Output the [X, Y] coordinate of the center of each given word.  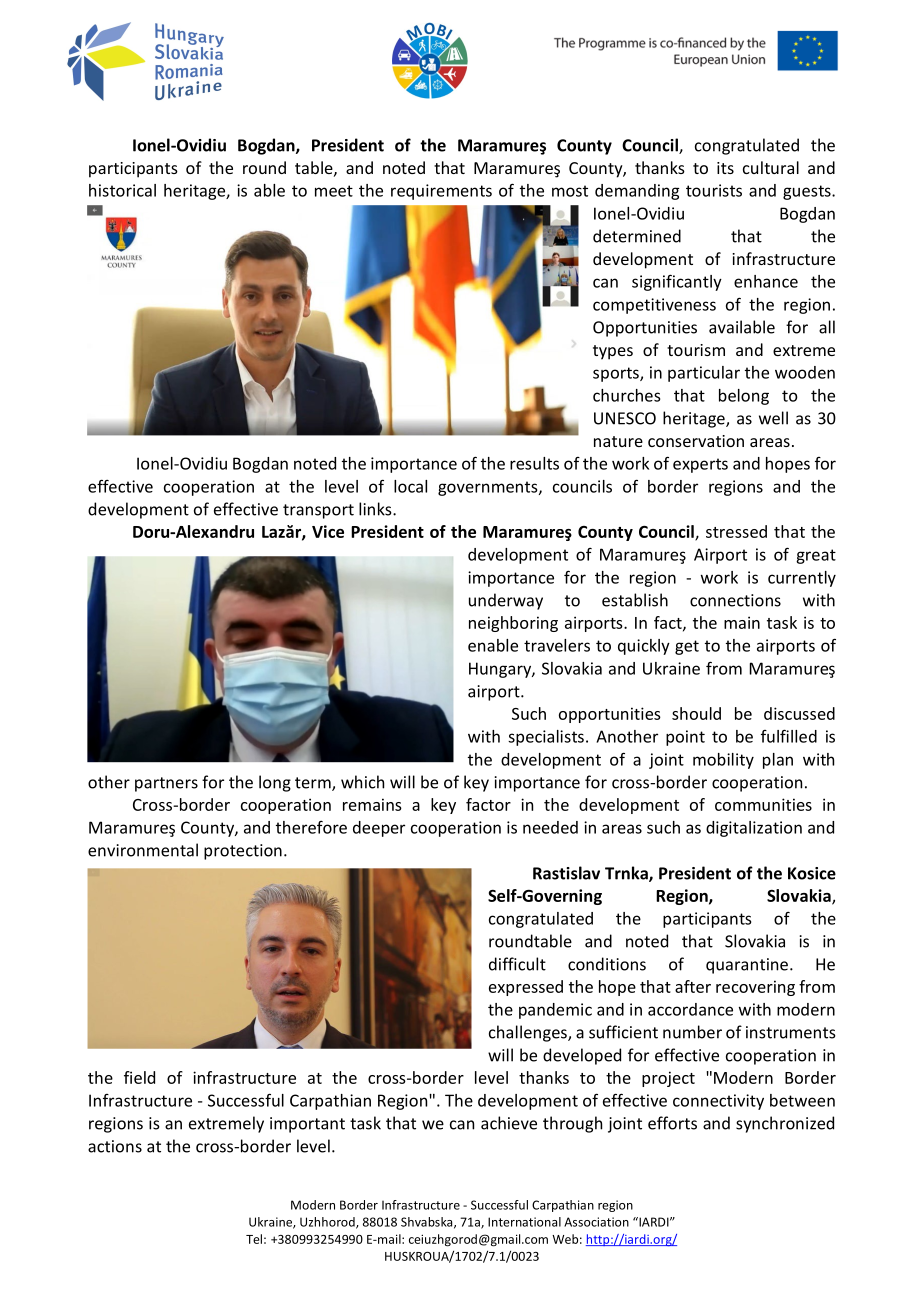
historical [122, 190]
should [696, 713]
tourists [714, 190]
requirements [441, 192]
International [524, 1222]
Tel [254, 1239]
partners [166, 784]
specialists [546, 738]
